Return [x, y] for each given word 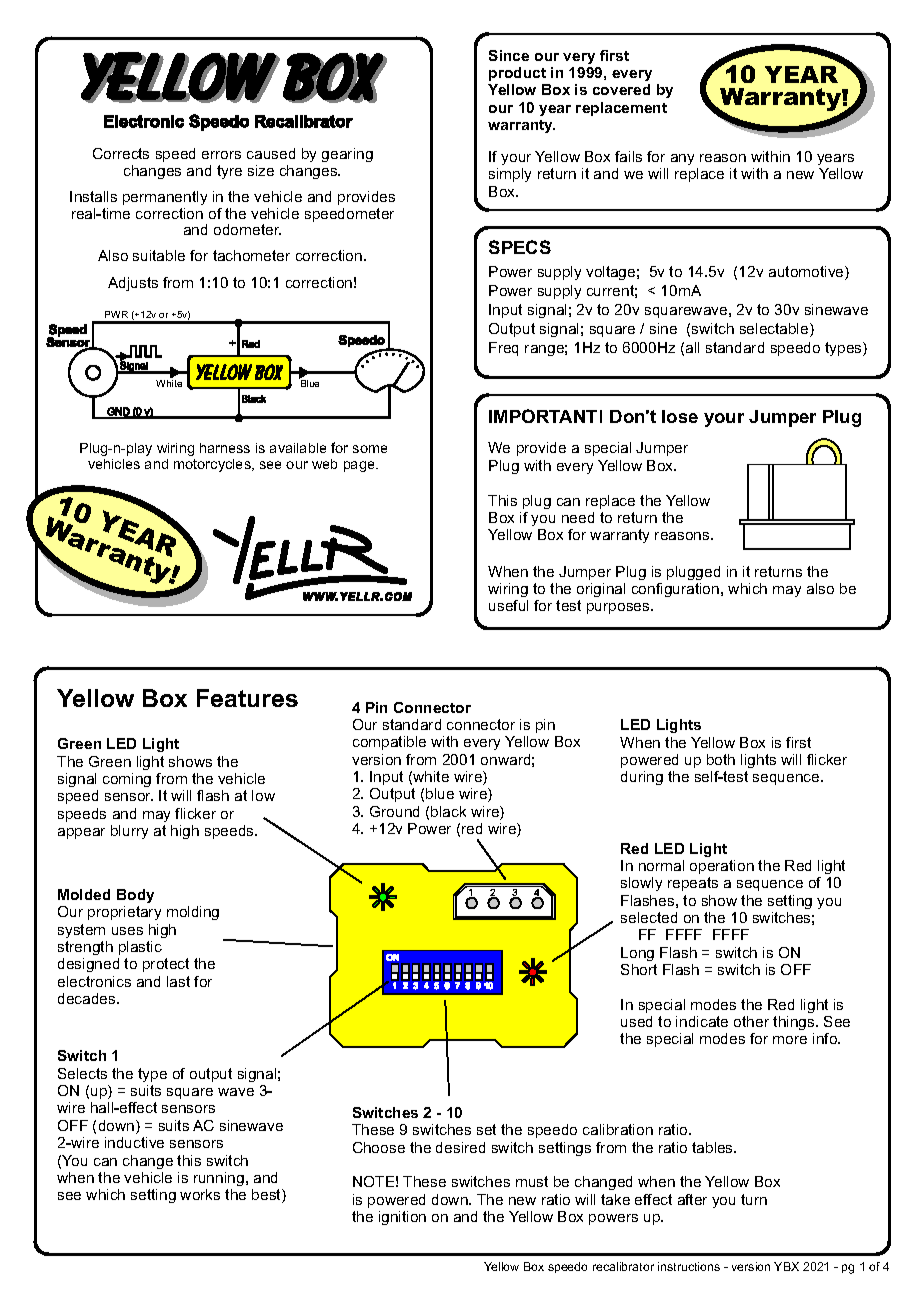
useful [508, 605]
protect [166, 965]
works [200, 1194]
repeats [693, 884]
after [692, 1199]
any [682, 159]
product [517, 74]
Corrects [121, 153]
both [721, 759]
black [448, 811]
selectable [775, 330]
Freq [503, 349]
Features [247, 698]
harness [225, 448]
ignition [402, 1218]
